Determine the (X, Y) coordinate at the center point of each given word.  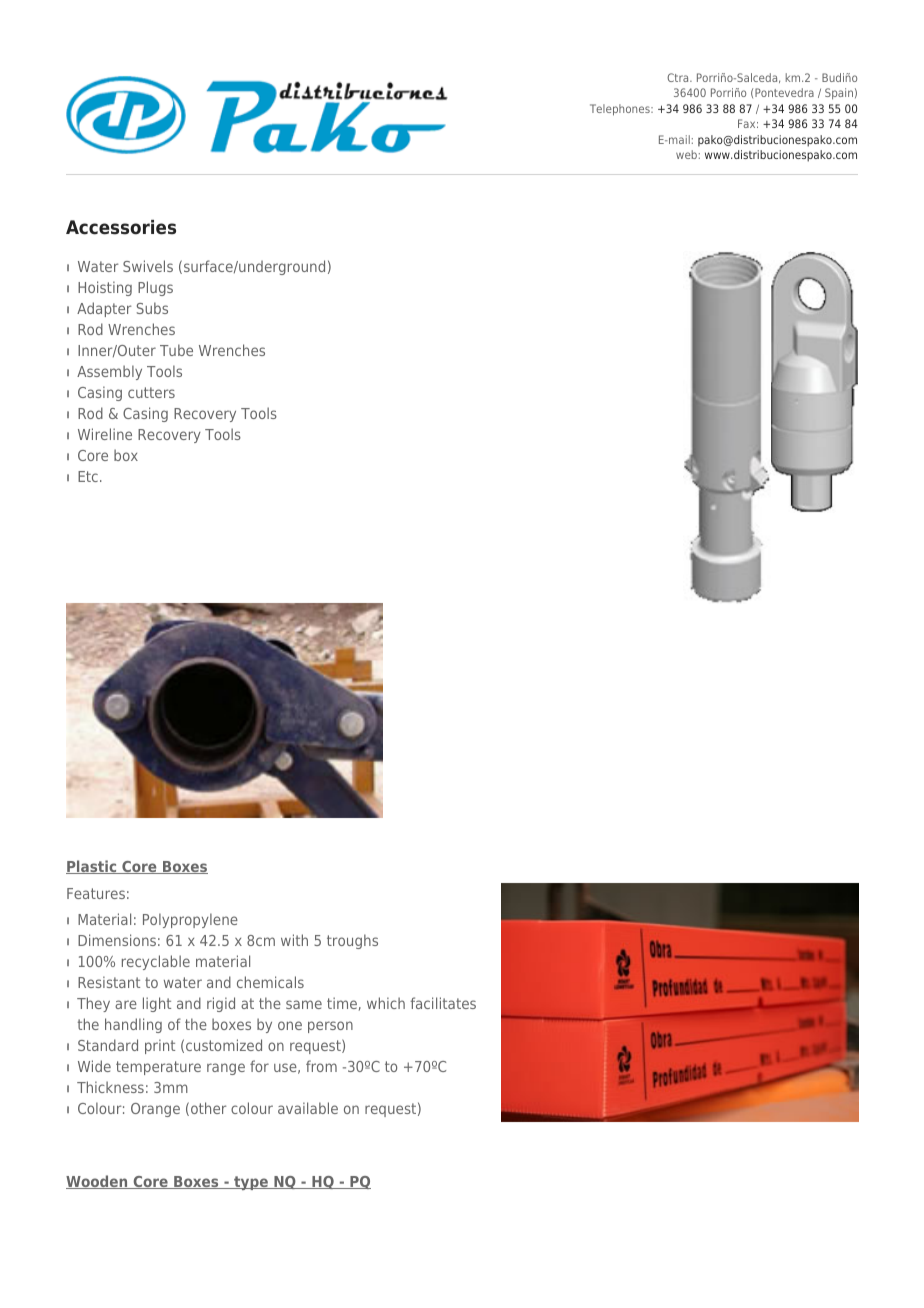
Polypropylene (190, 920)
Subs (152, 308)
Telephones (621, 110)
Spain (839, 94)
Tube (176, 350)
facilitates (443, 1003)
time (342, 1003)
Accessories (121, 227)
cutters (151, 392)
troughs (352, 941)
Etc (88, 476)
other (209, 1108)
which (386, 1003)
